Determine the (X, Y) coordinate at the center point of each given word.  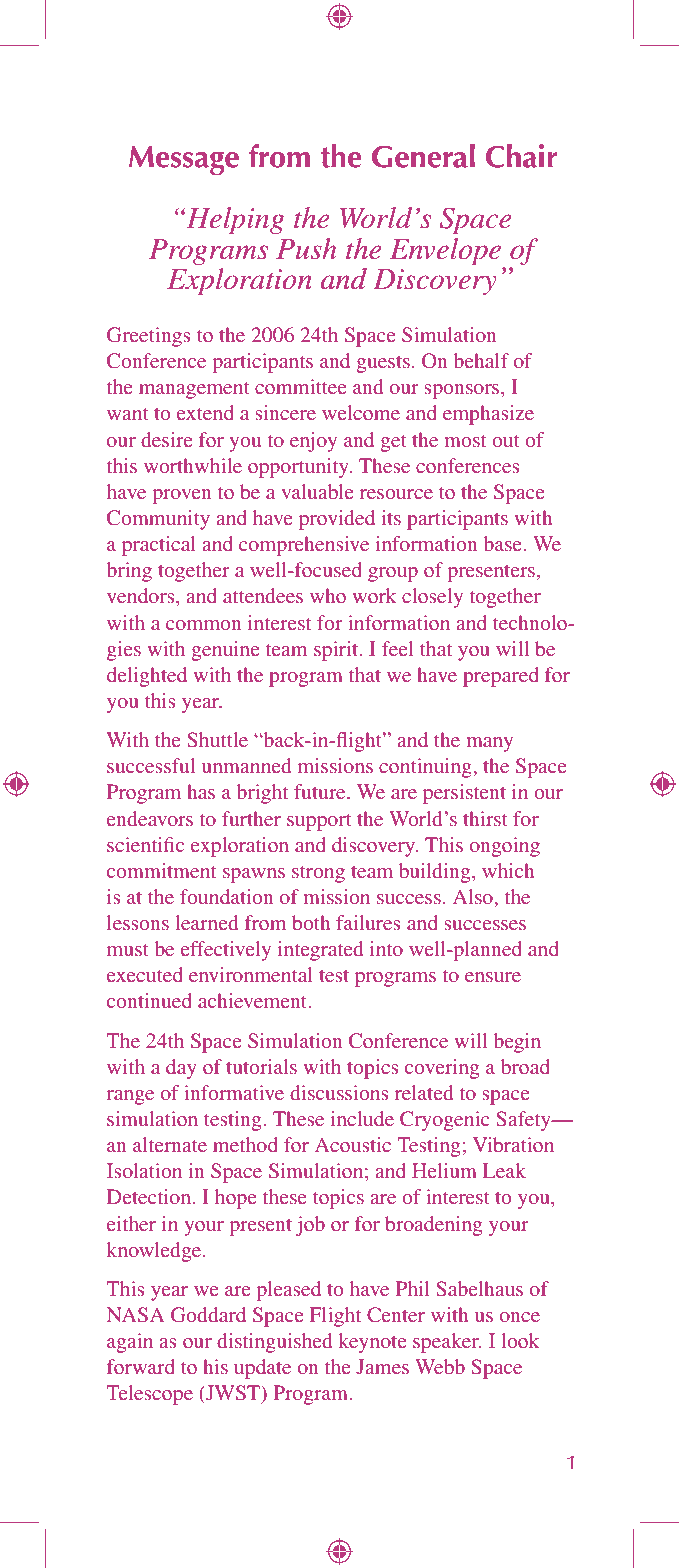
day (181, 1069)
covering (442, 1069)
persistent (464, 794)
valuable (317, 491)
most (465, 441)
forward (141, 1366)
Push (306, 249)
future (321, 791)
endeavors (150, 818)
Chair (521, 156)
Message (184, 160)
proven (182, 496)
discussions (339, 1092)
